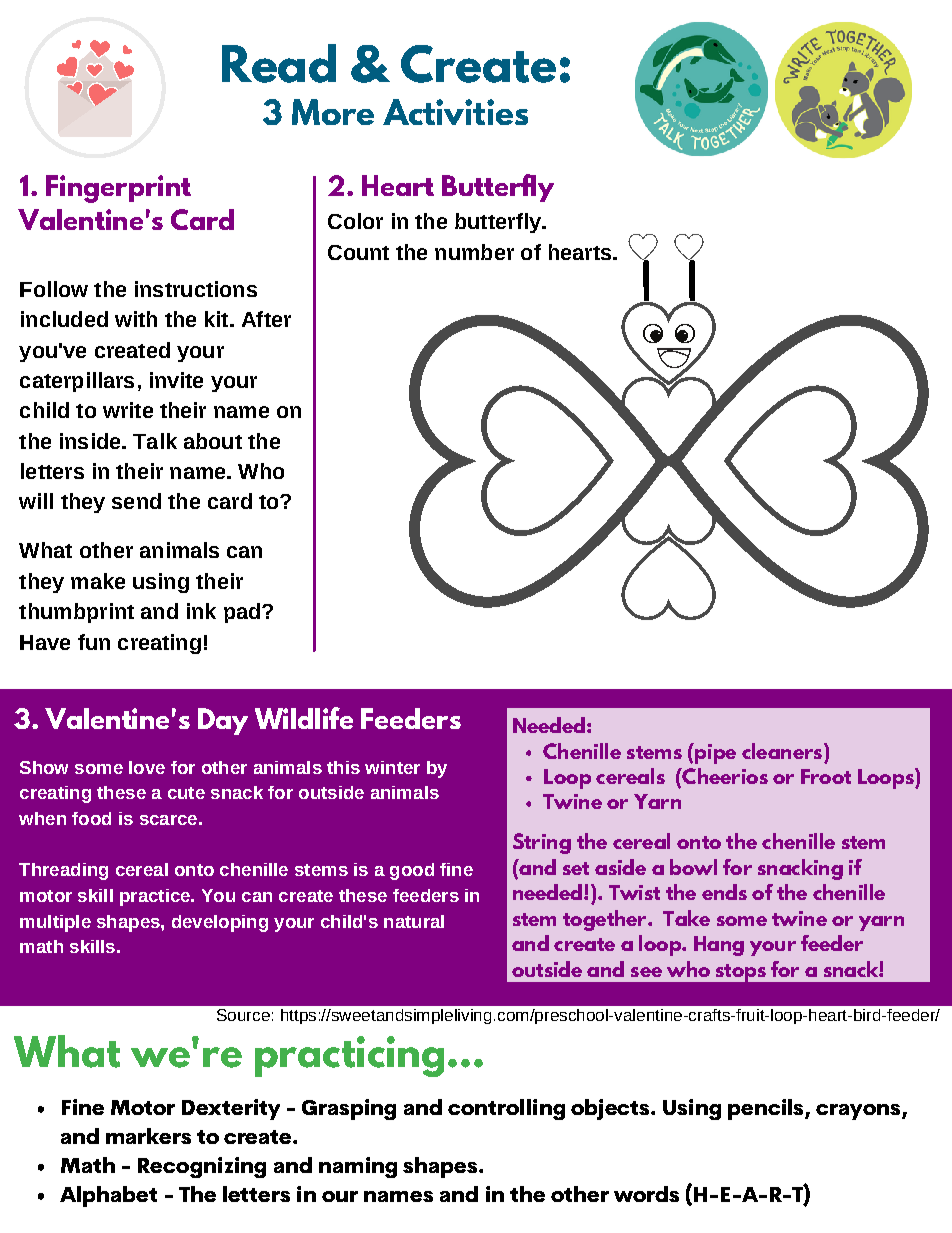 The height and width of the screenshot is (1233, 952). I want to click on markers, so click(148, 1136).
